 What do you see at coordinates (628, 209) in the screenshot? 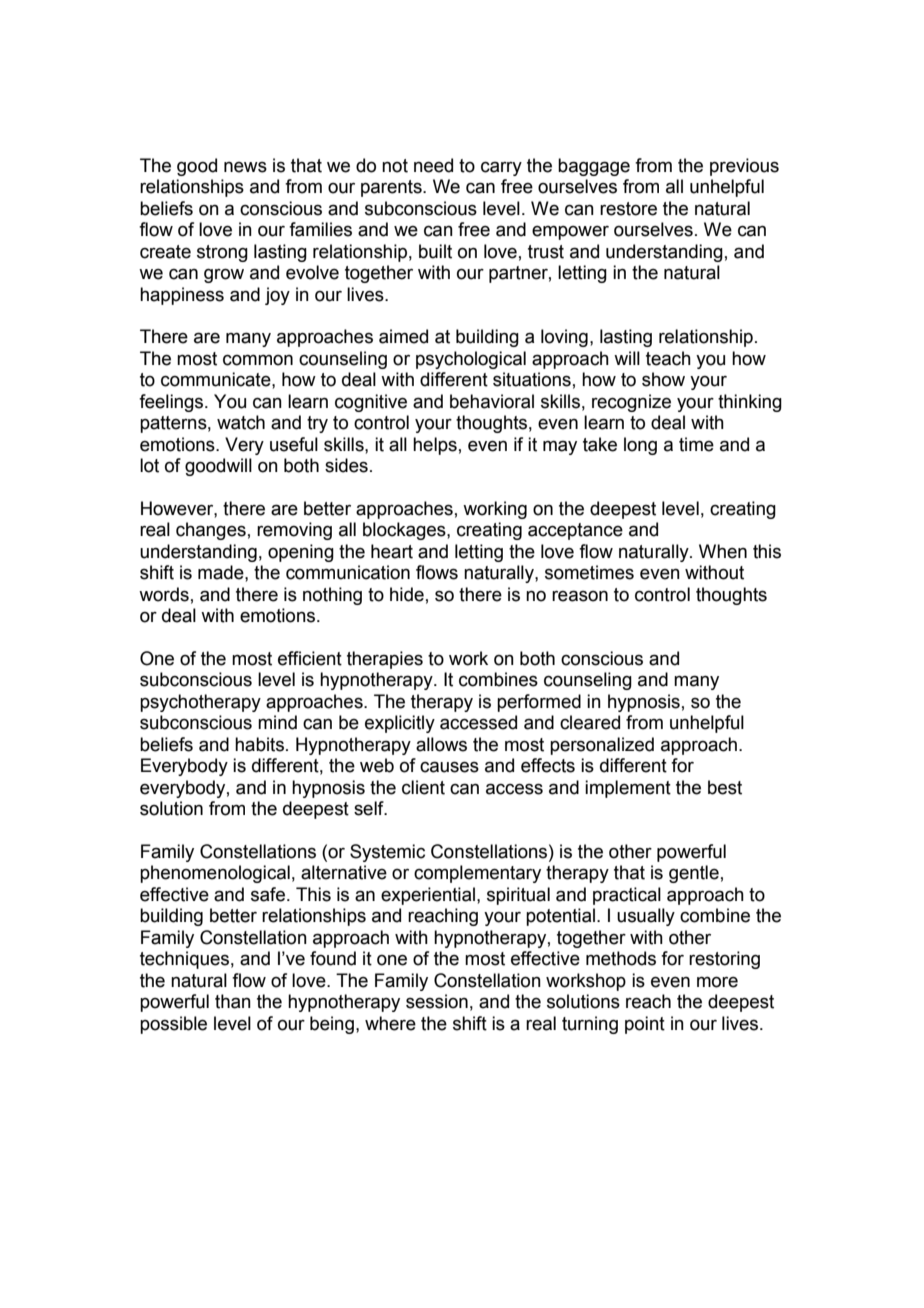
I see `restore` at bounding box center [628, 209].
